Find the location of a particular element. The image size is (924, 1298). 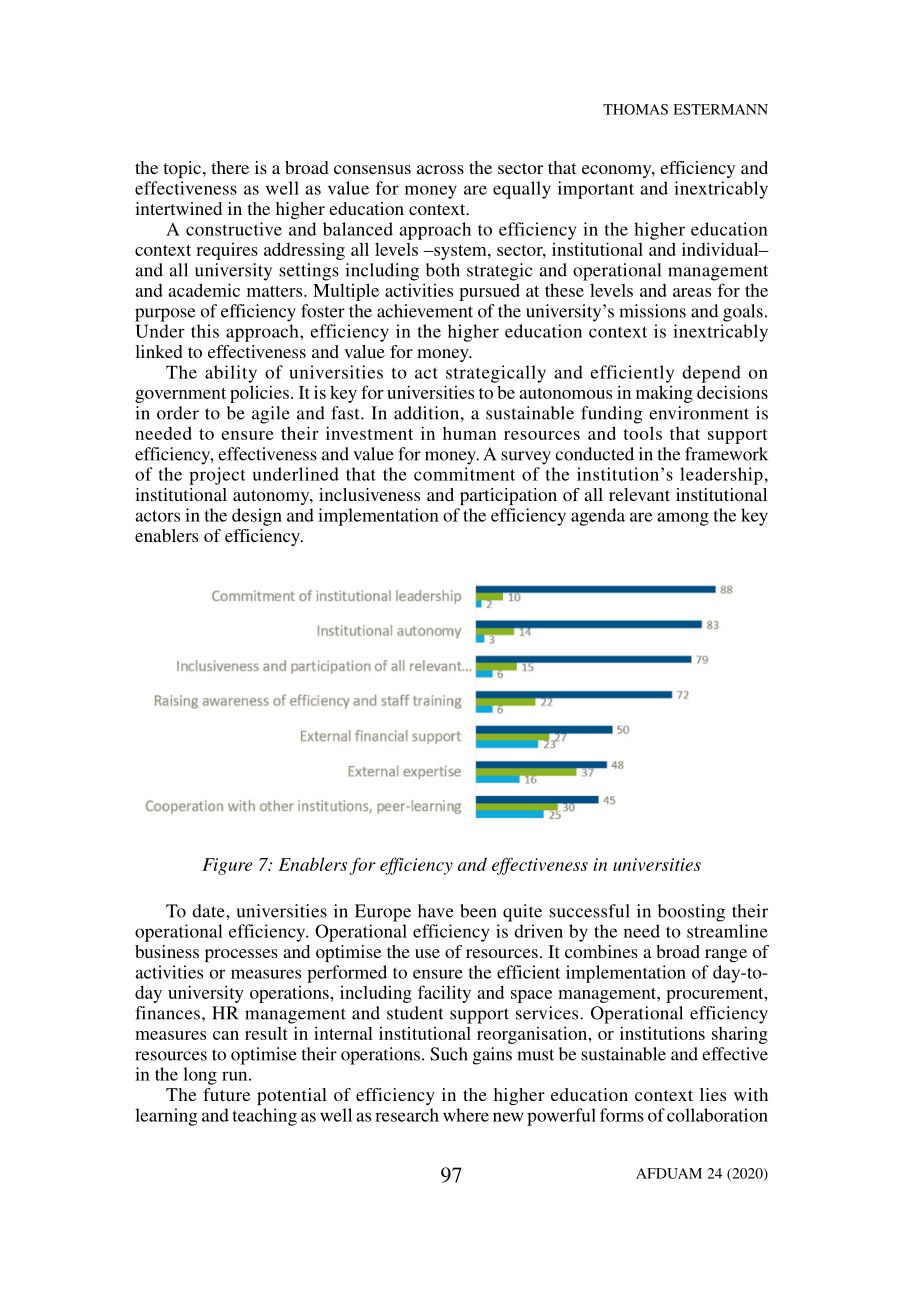

there is located at coordinates (230, 167).
